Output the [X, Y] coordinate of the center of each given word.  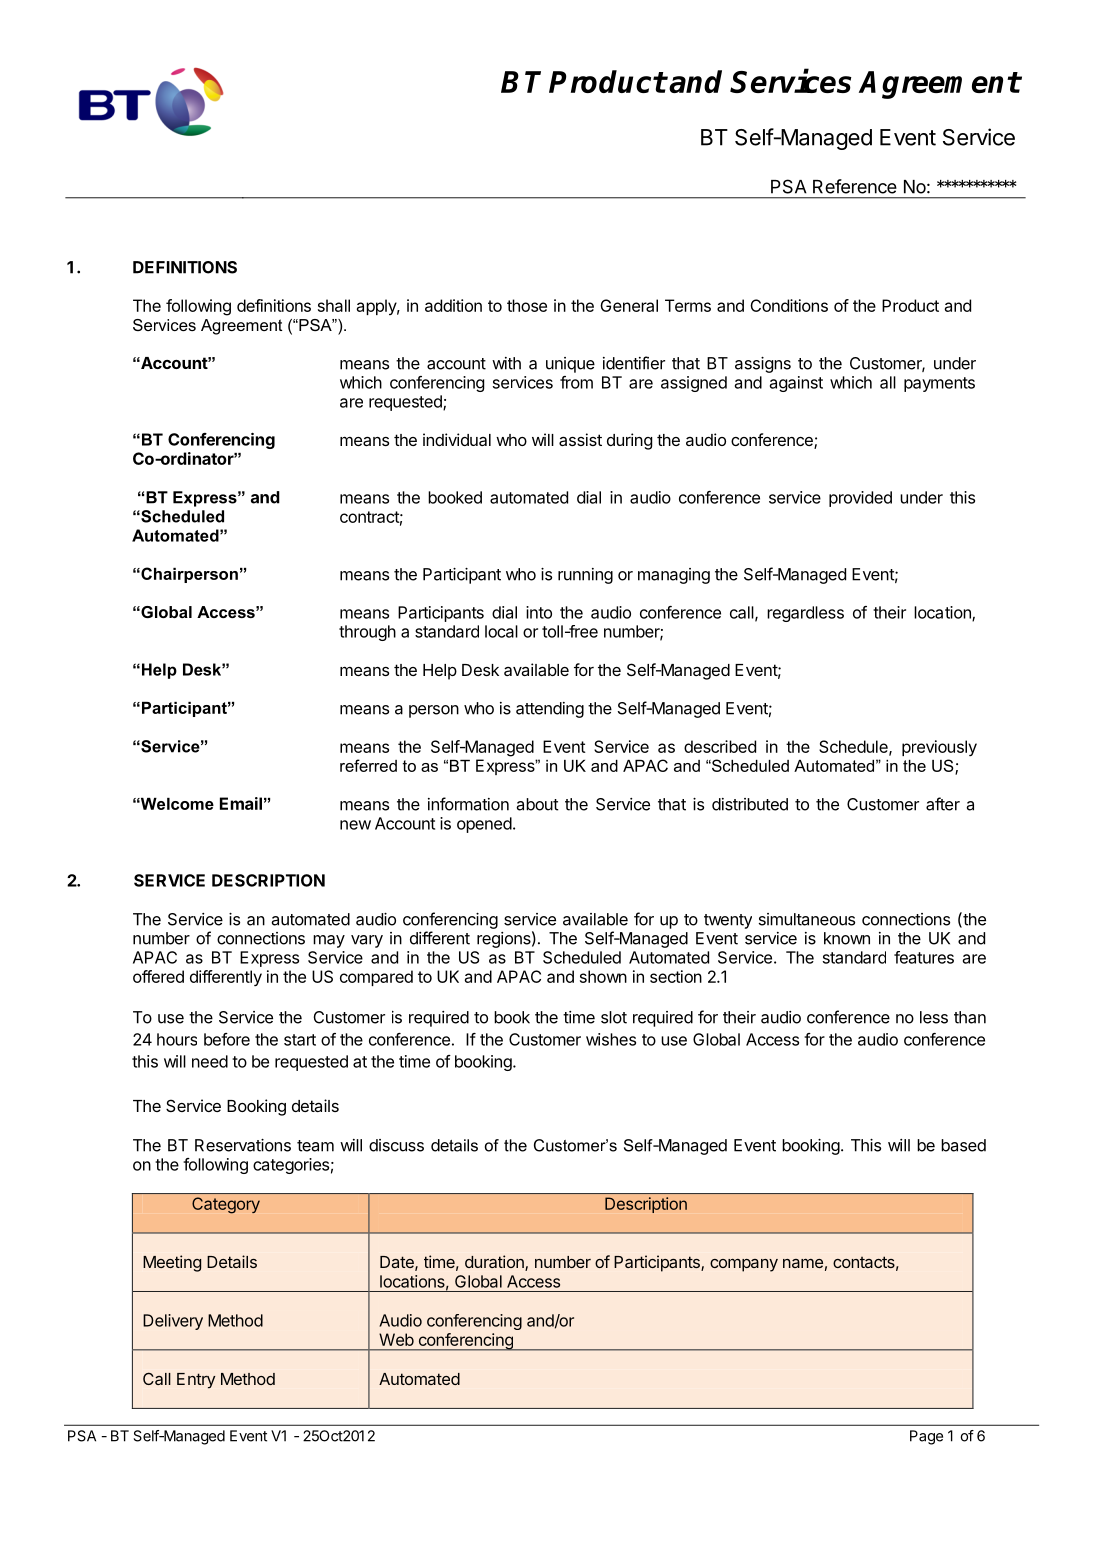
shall [334, 305]
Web [396, 1339]
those [527, 305]
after [943, 804]
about [537, 804]
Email [241, 803]
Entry [196, 1381]
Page [926, 1437]
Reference [855, 186]
